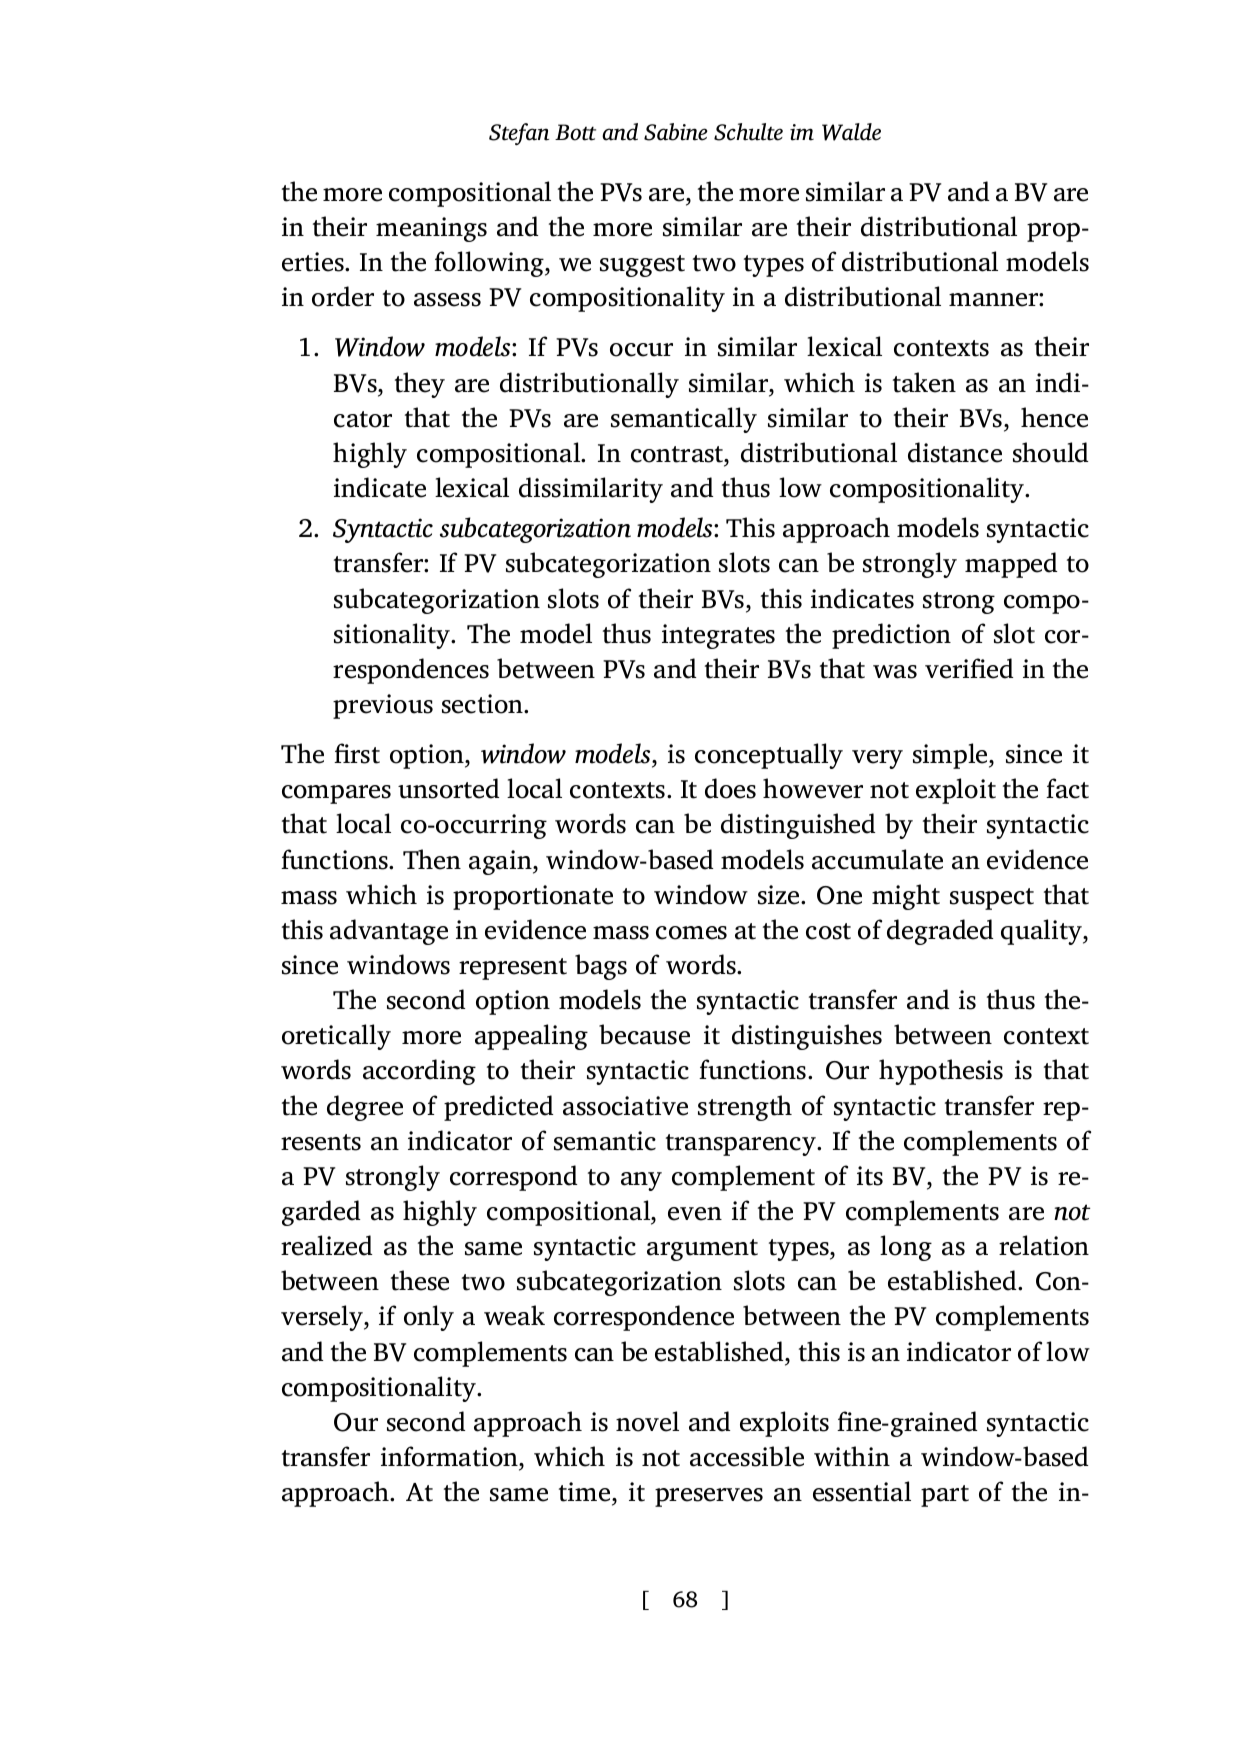 This screenshot has width=1245, height=1757. Describe the element at coordinates (450, 1456) in the screenshot. I see `information` at that location.
